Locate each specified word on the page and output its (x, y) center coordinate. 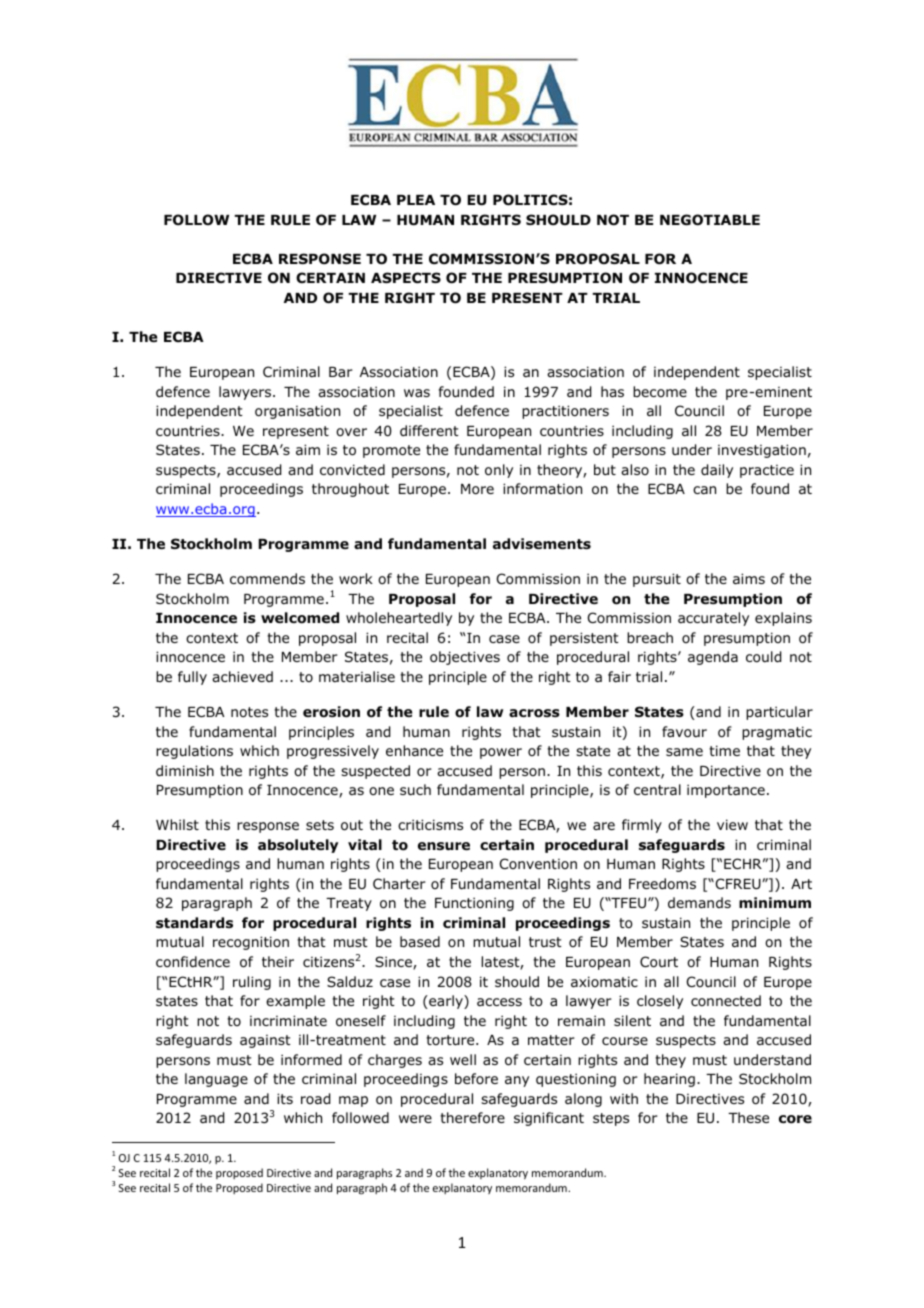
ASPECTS (406, 278)
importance (726, 791)
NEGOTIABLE (710, 220)
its (285, 1098)
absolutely (298, 846)
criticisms (430, 824)
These (748, 1117)
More (477, 489)
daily (717, 471)
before (476, 1078)
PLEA (416, 200)
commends (267, 578)
